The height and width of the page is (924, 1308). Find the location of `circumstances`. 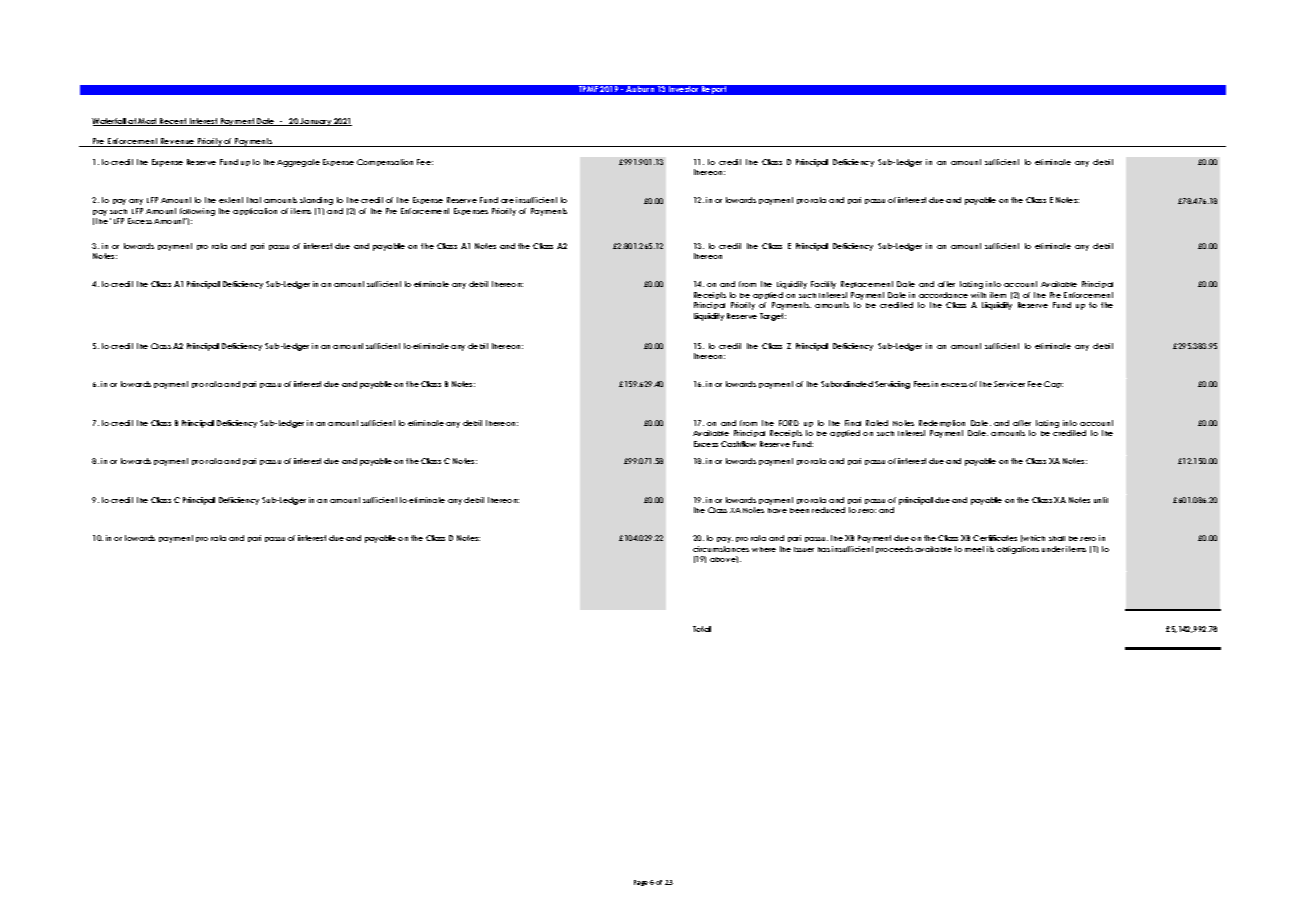

circumstances is located at coordinates (721, 549).
